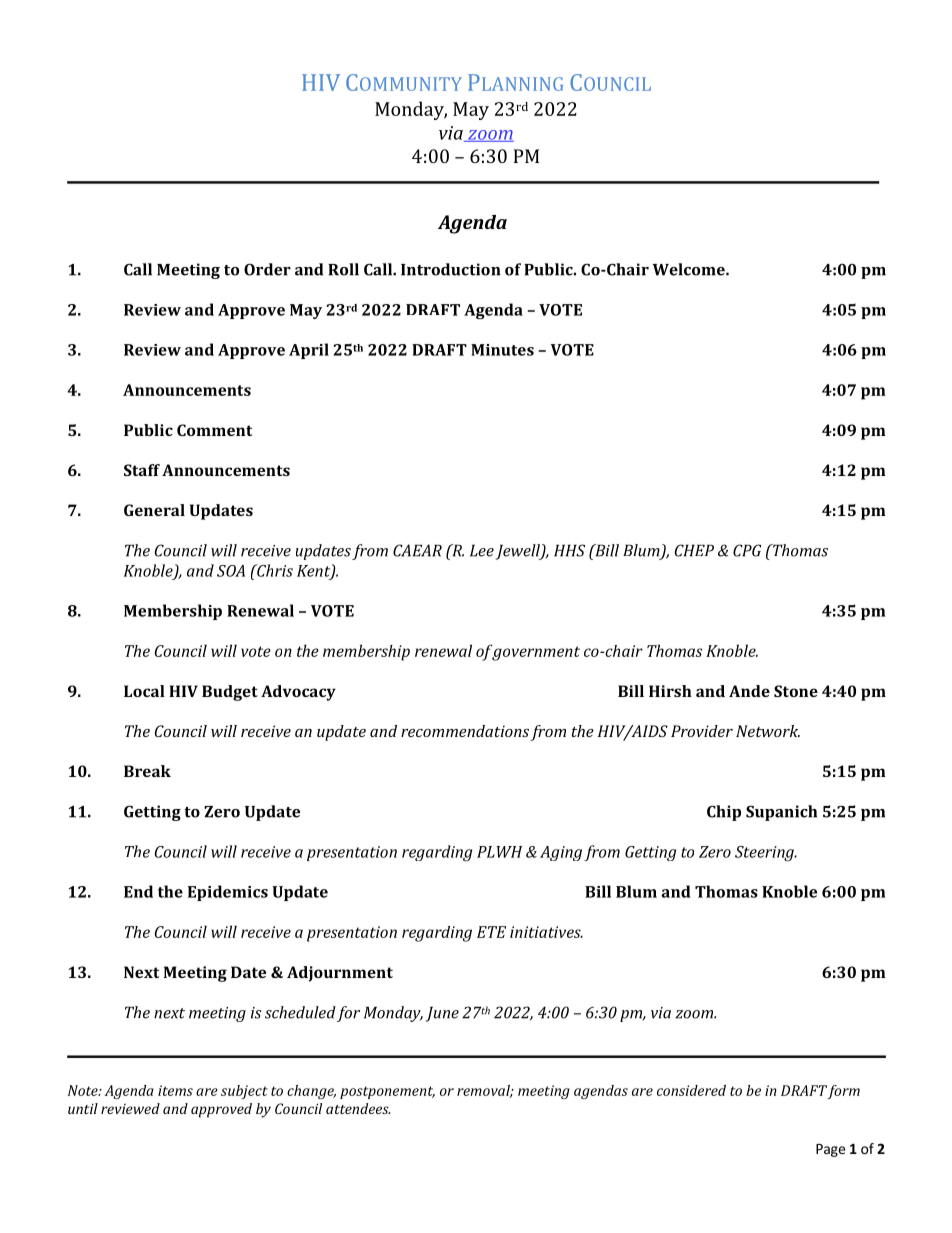  What do you see at coordinates (267, 269) in the image?
I see `Order` at bounding box center [267, 269].
